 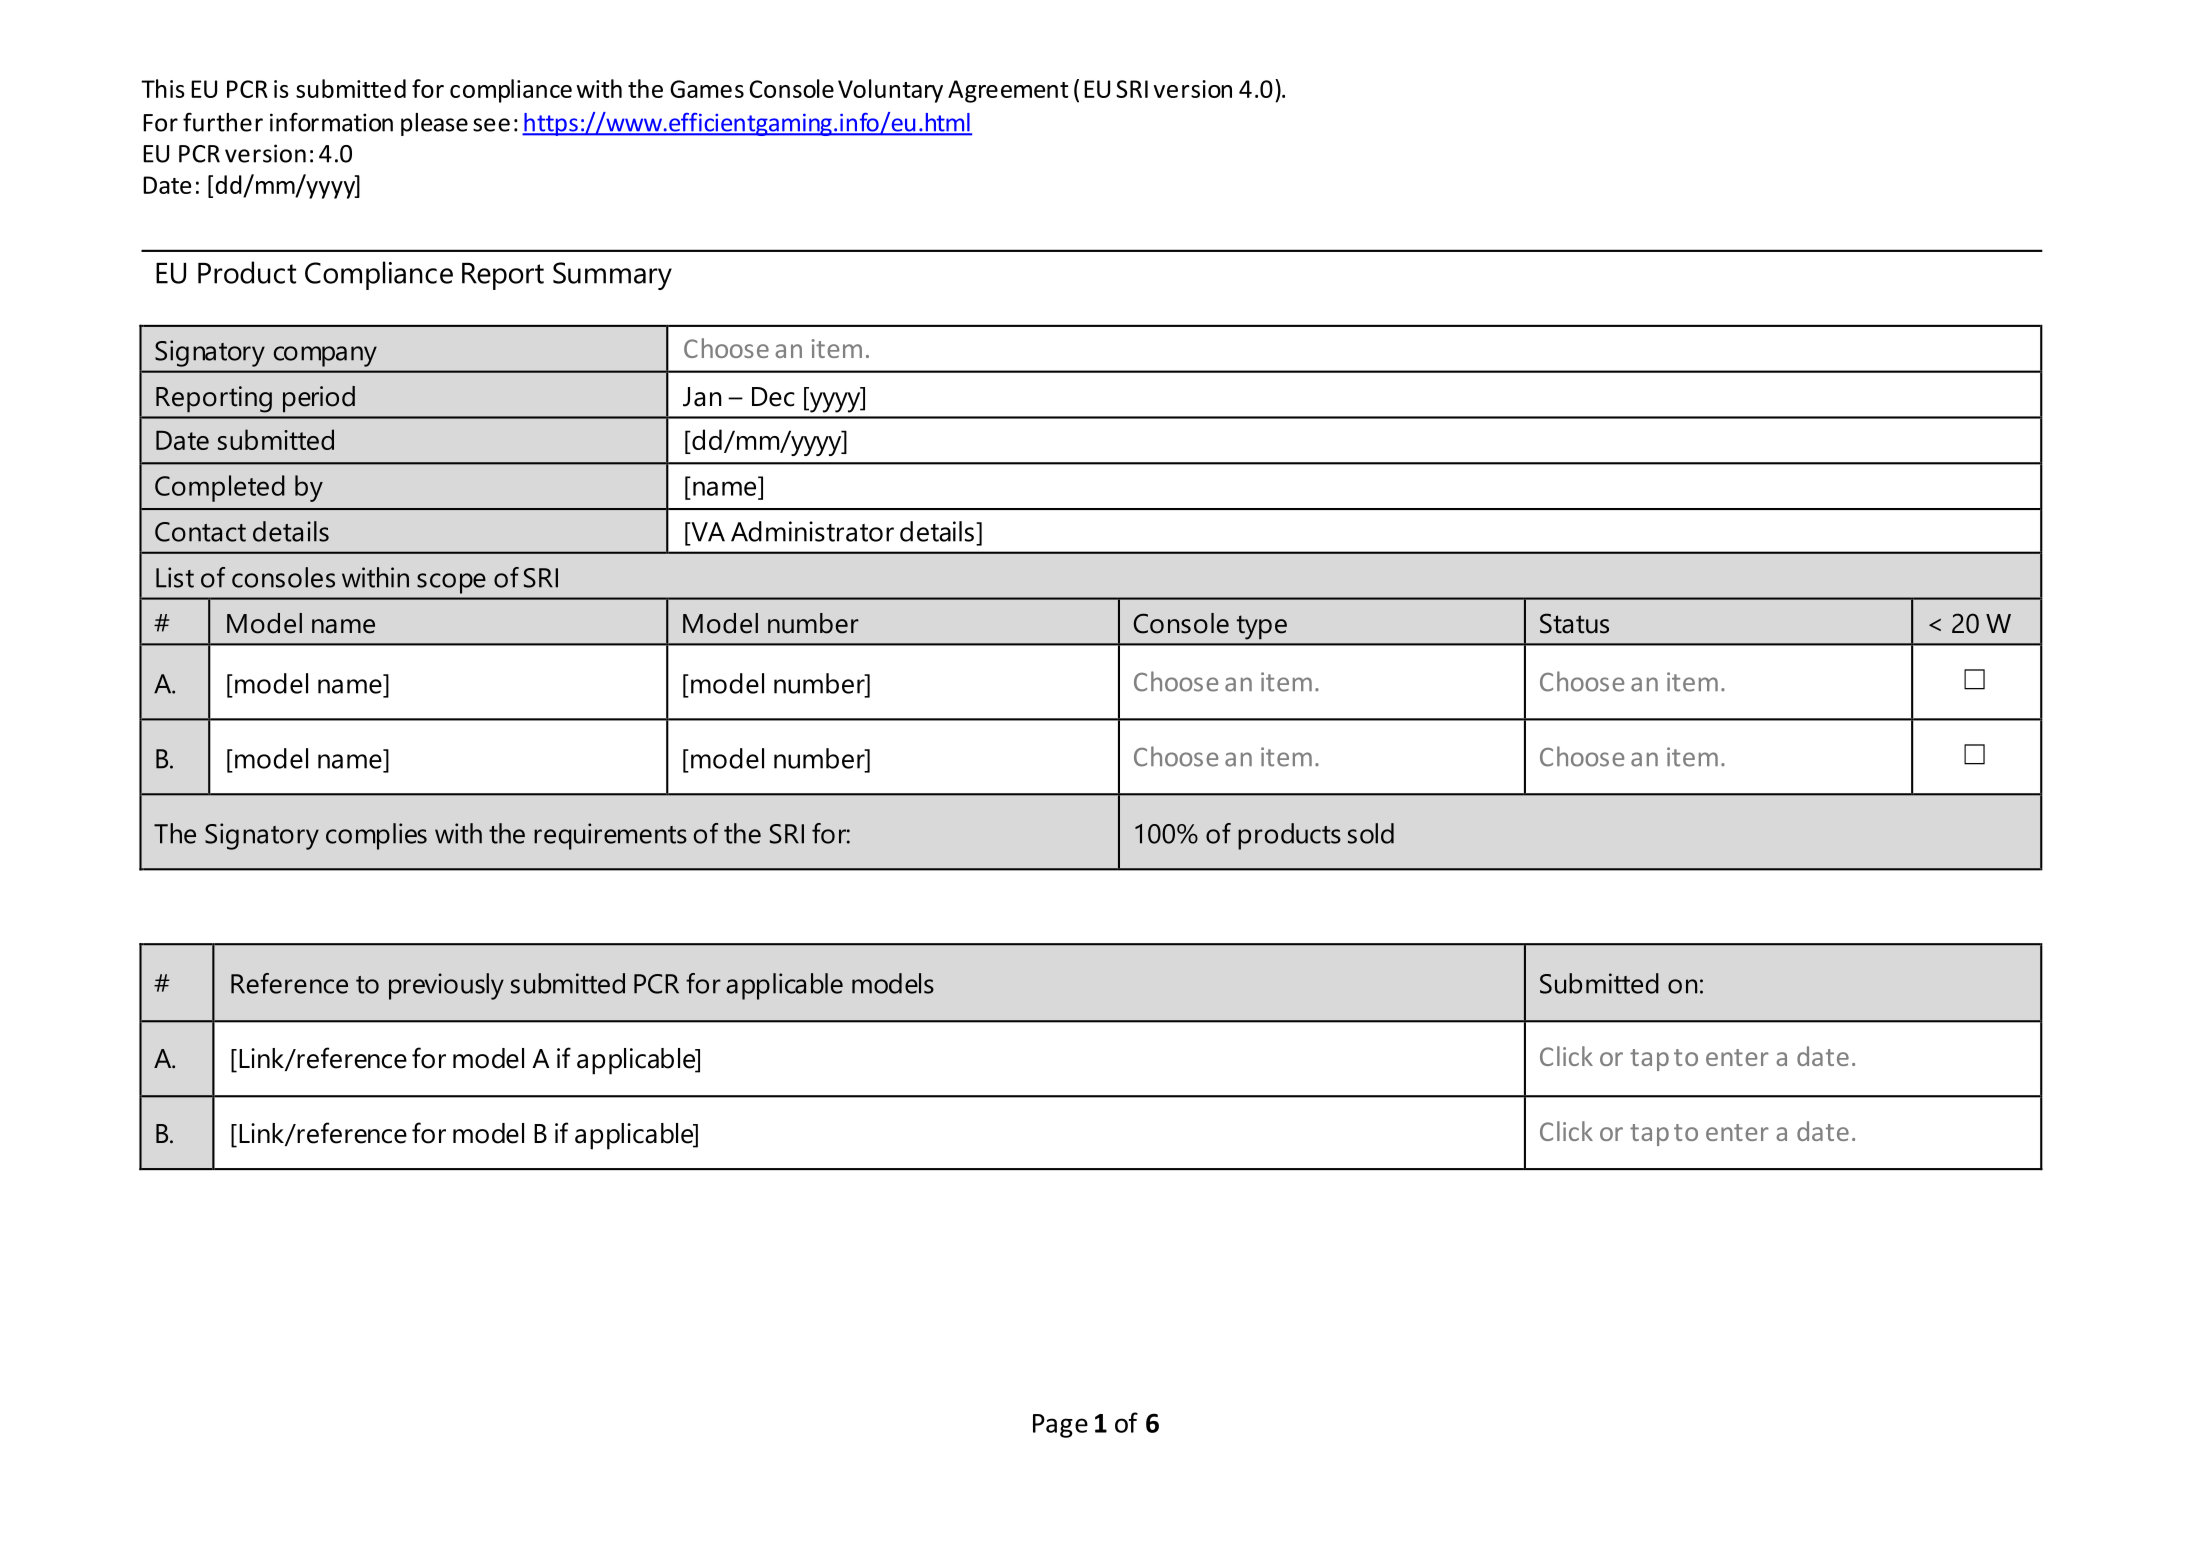 I want to click on Agreement, so click(x=1008, y=91).
